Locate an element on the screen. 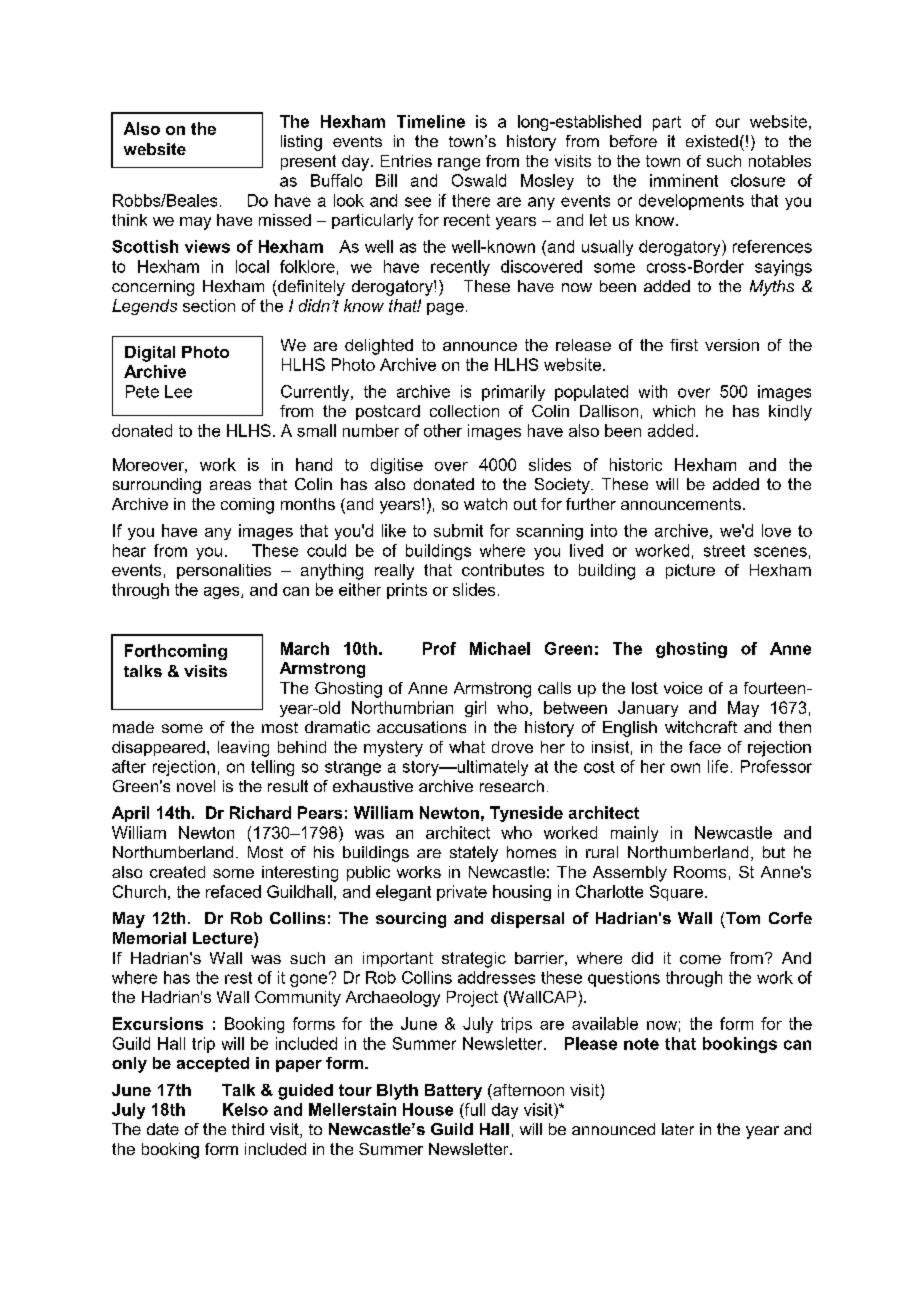  picture is located at coordinates (690, 571).
